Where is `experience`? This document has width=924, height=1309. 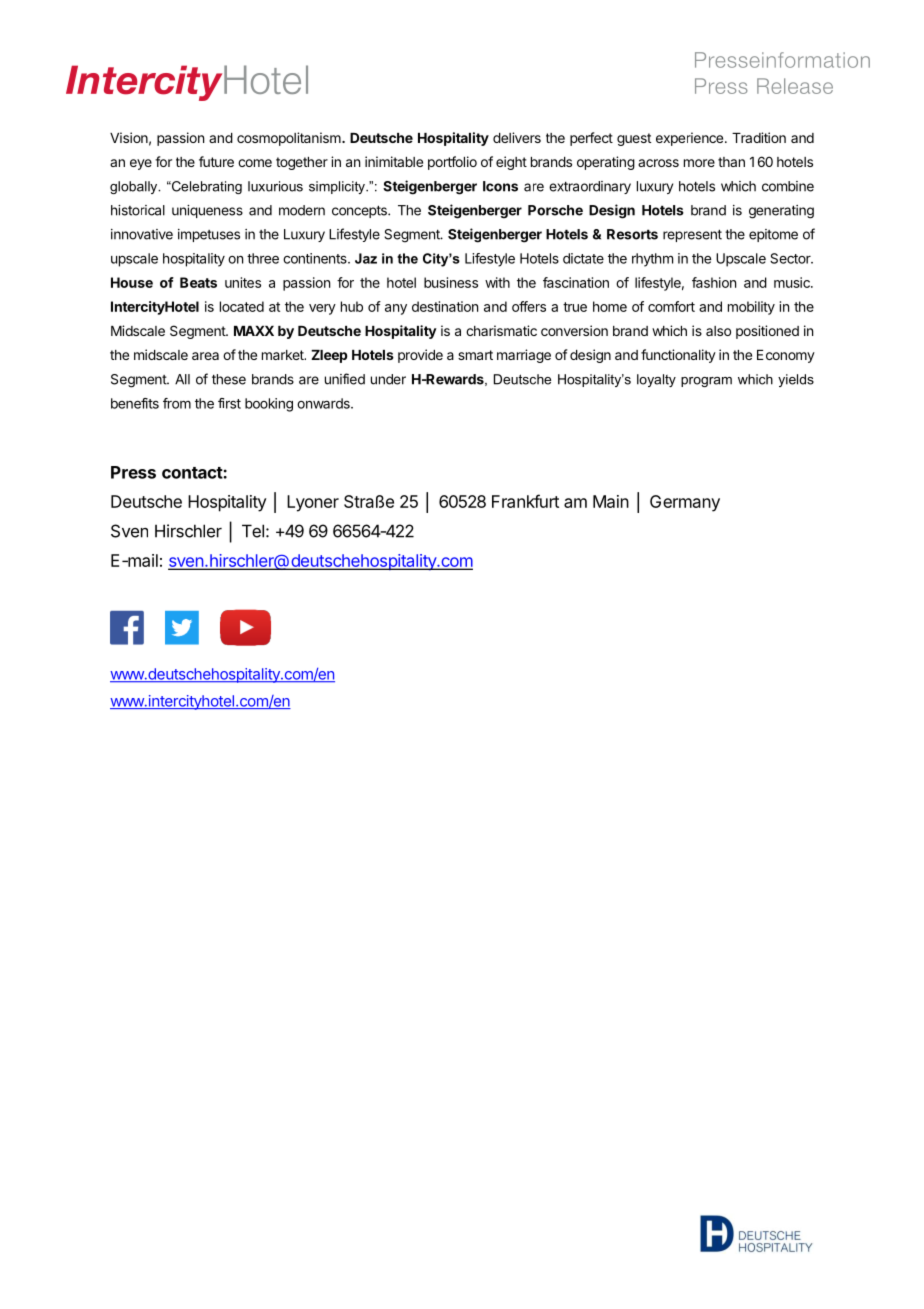
experience is located at coordinates (691, 139).
